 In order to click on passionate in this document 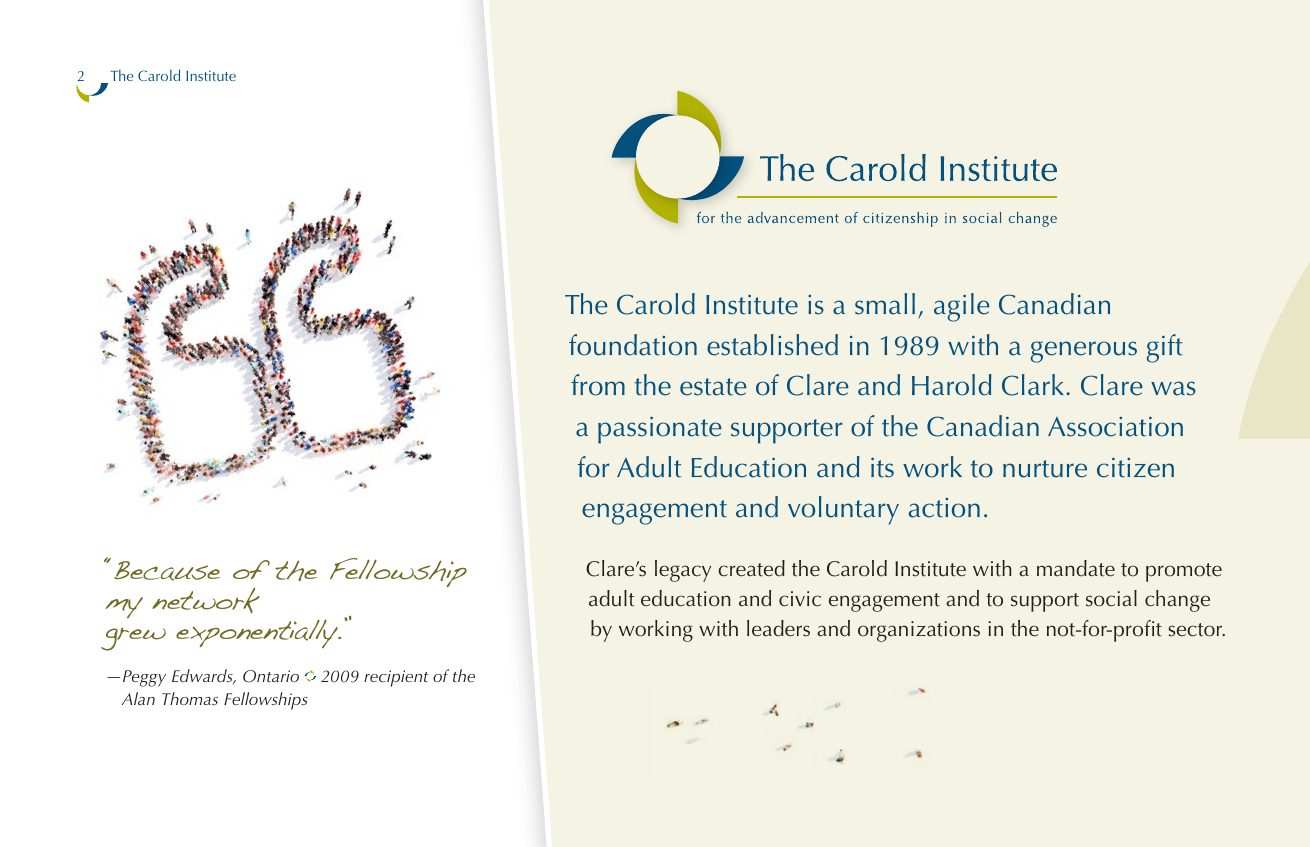, I will do `click(660, 430)`.
